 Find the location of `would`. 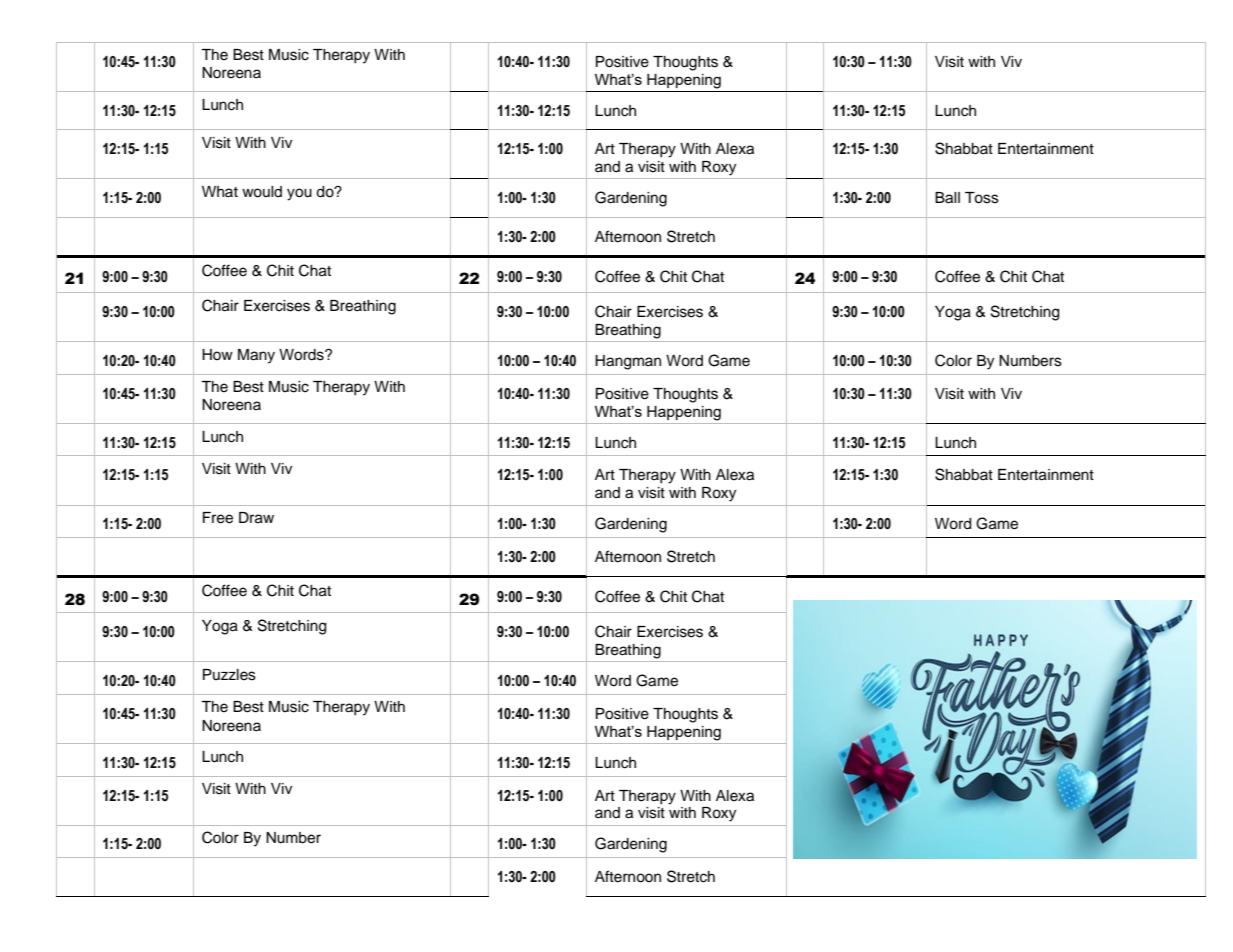

would is located at coordinates (262, 192).
